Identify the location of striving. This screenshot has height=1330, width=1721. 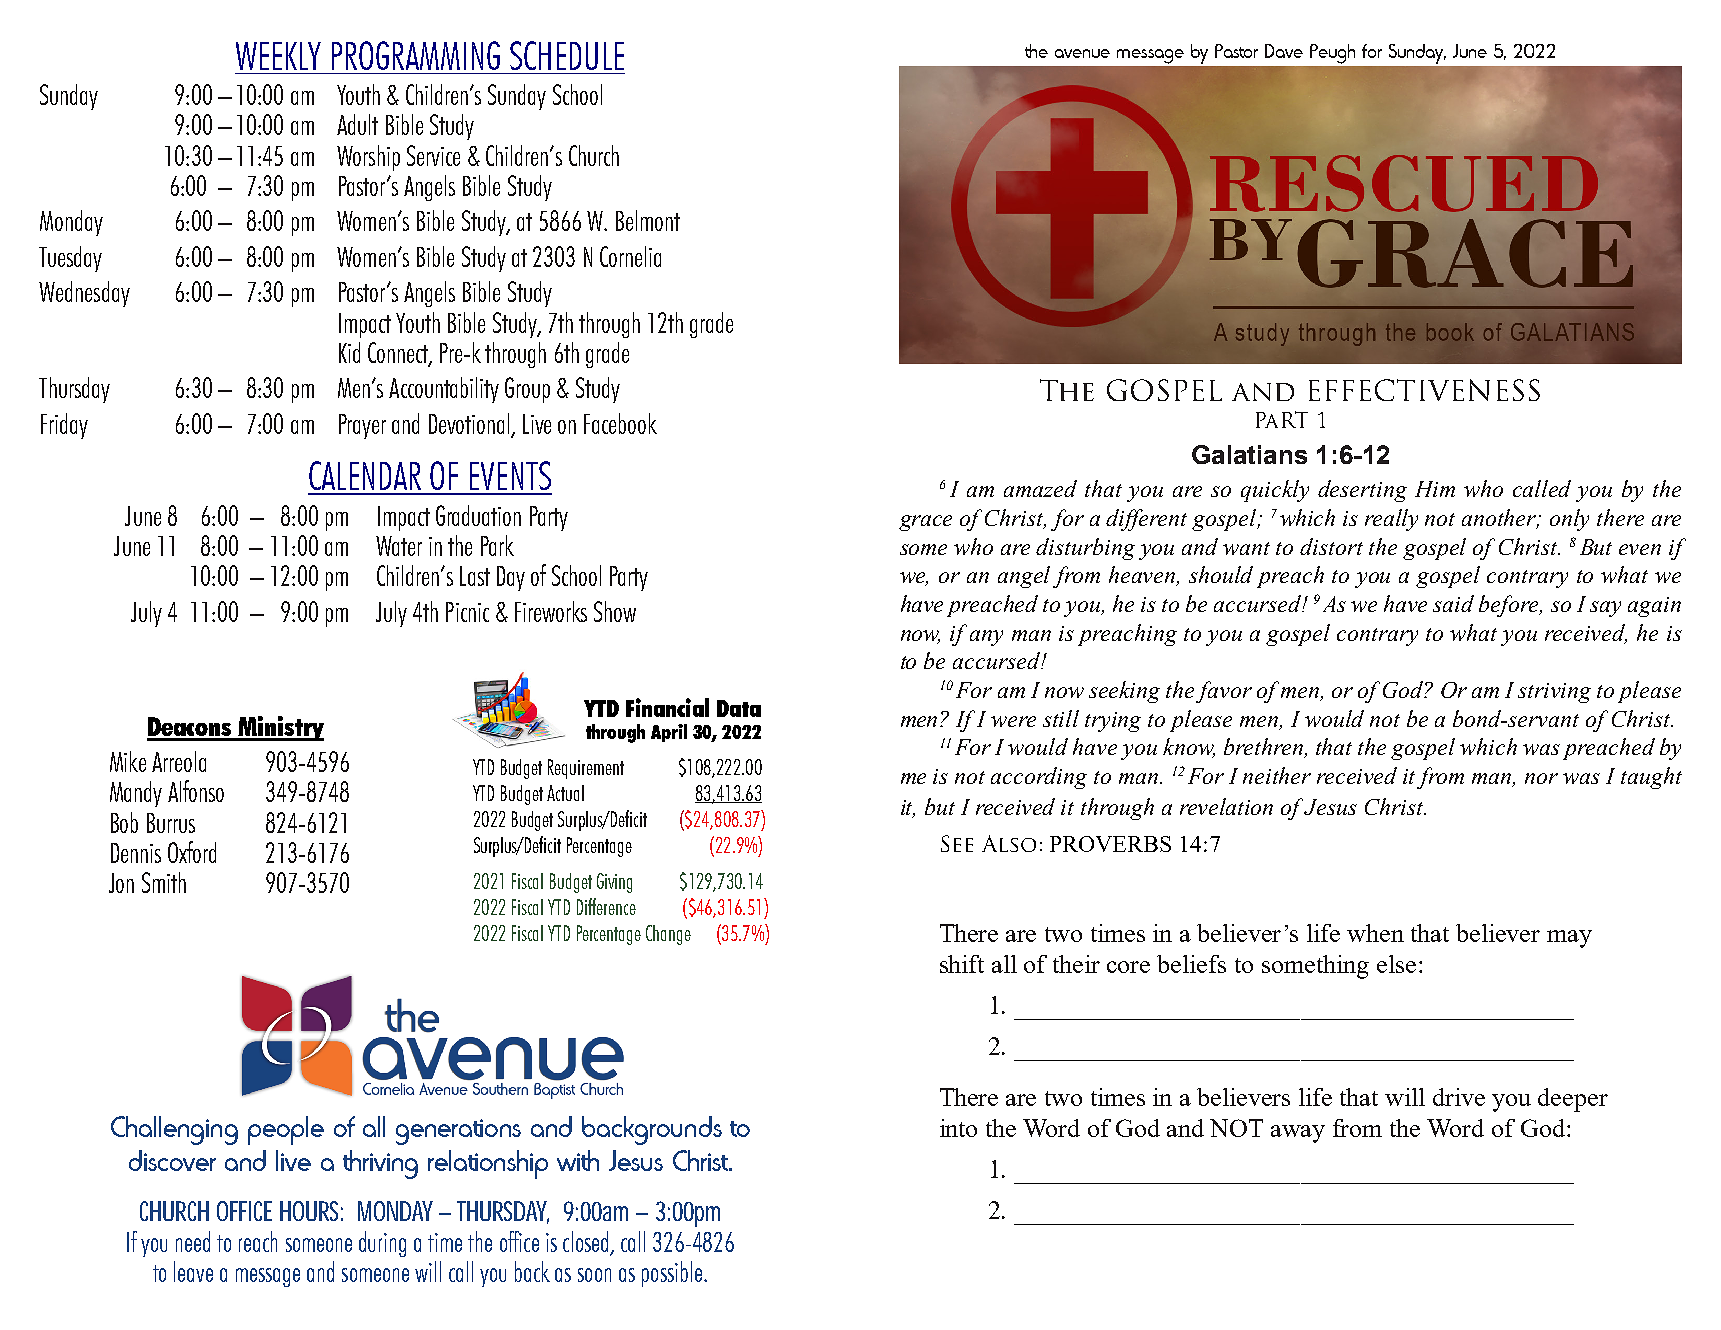
(1554, 693).
